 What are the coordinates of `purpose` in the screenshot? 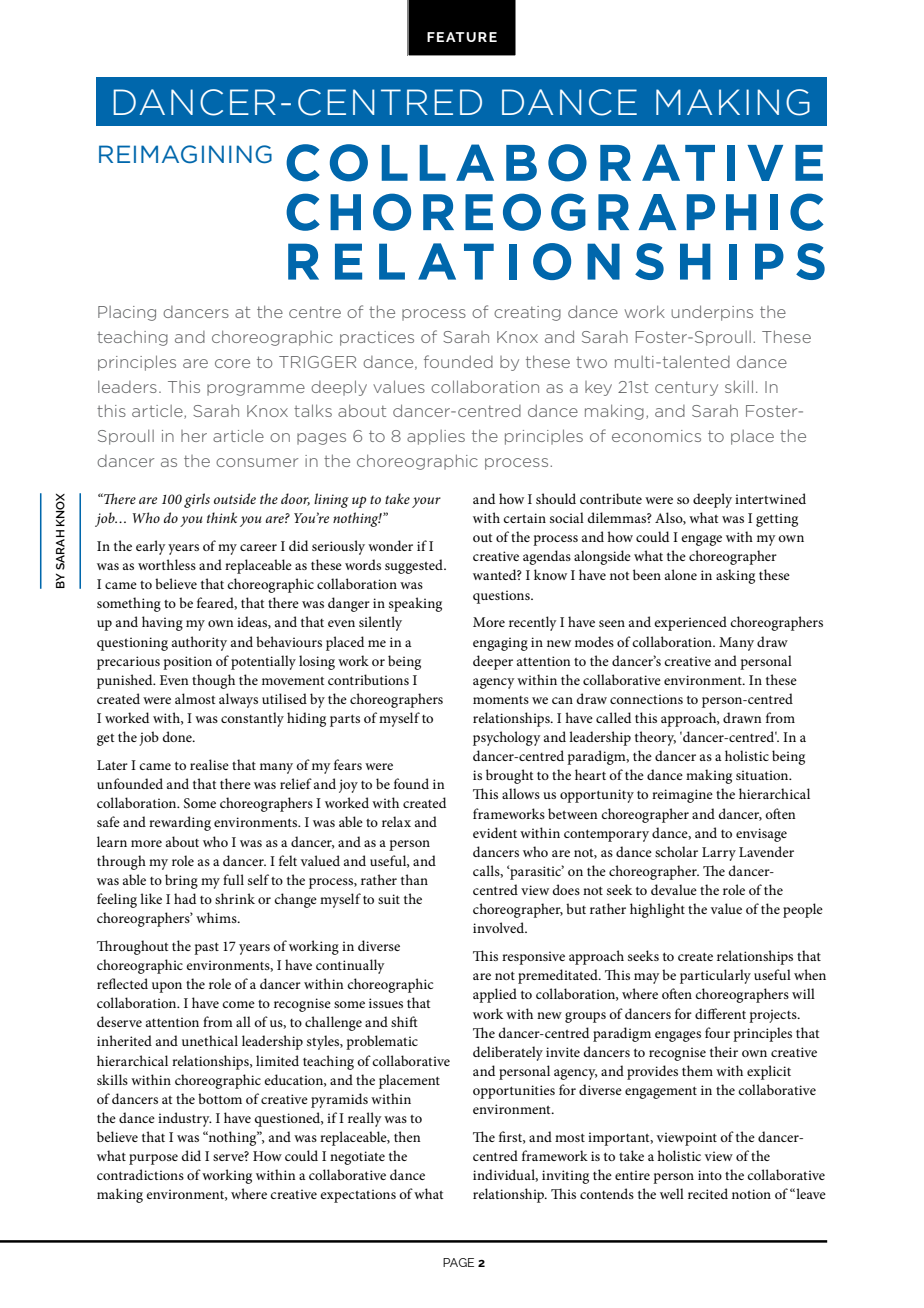 It's located at (153, 1159).
